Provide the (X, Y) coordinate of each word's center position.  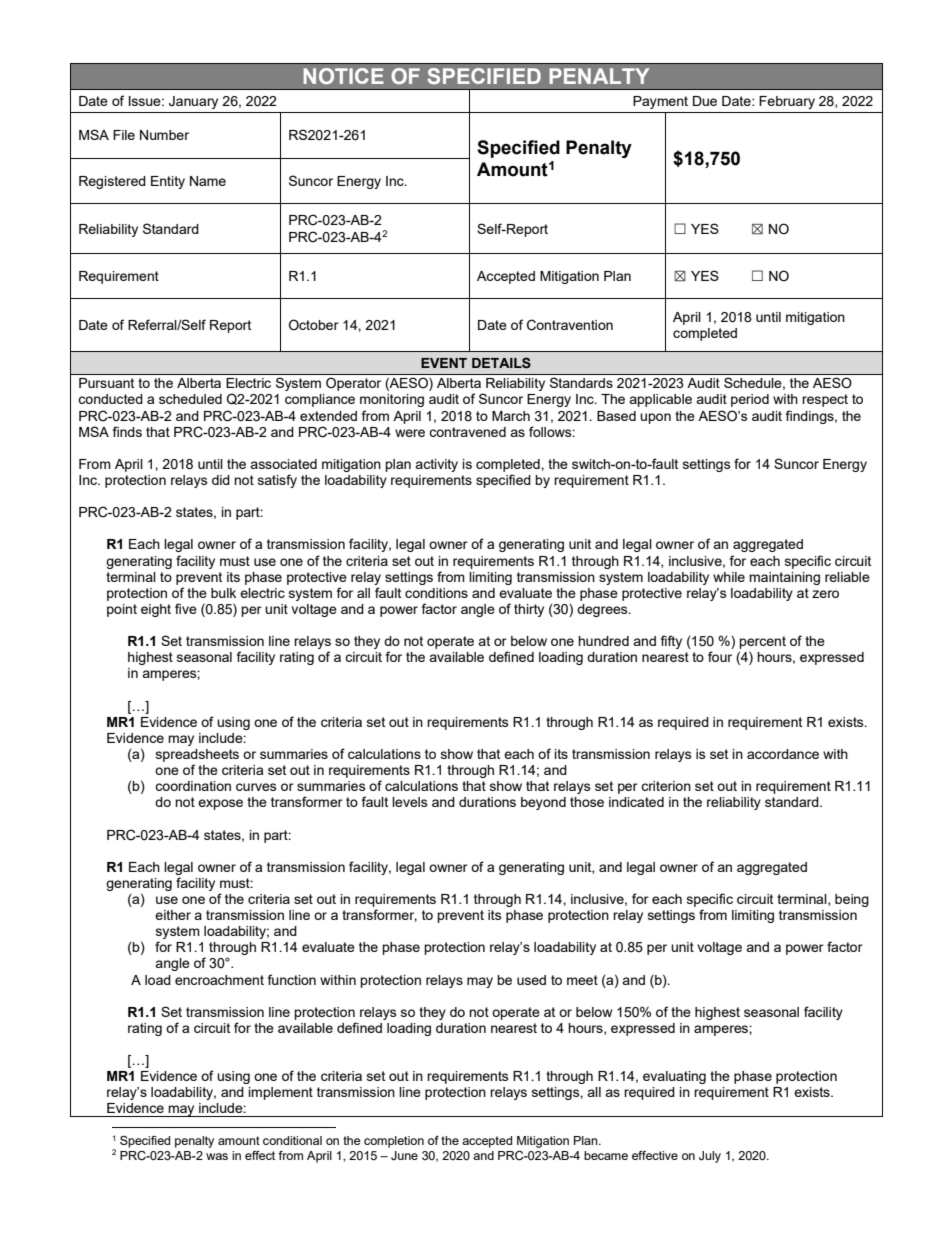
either (173, 915)
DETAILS (501, 363)
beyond (543, 803)
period (750, 400)
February (787, 102)
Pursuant (106, 383)
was (217, 1156)
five (186, 608)
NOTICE (343, 76)
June (404, 1155)
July (710, 1157)
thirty (529, 610)
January (193, 102)
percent (762, 642)
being (852, 900)
